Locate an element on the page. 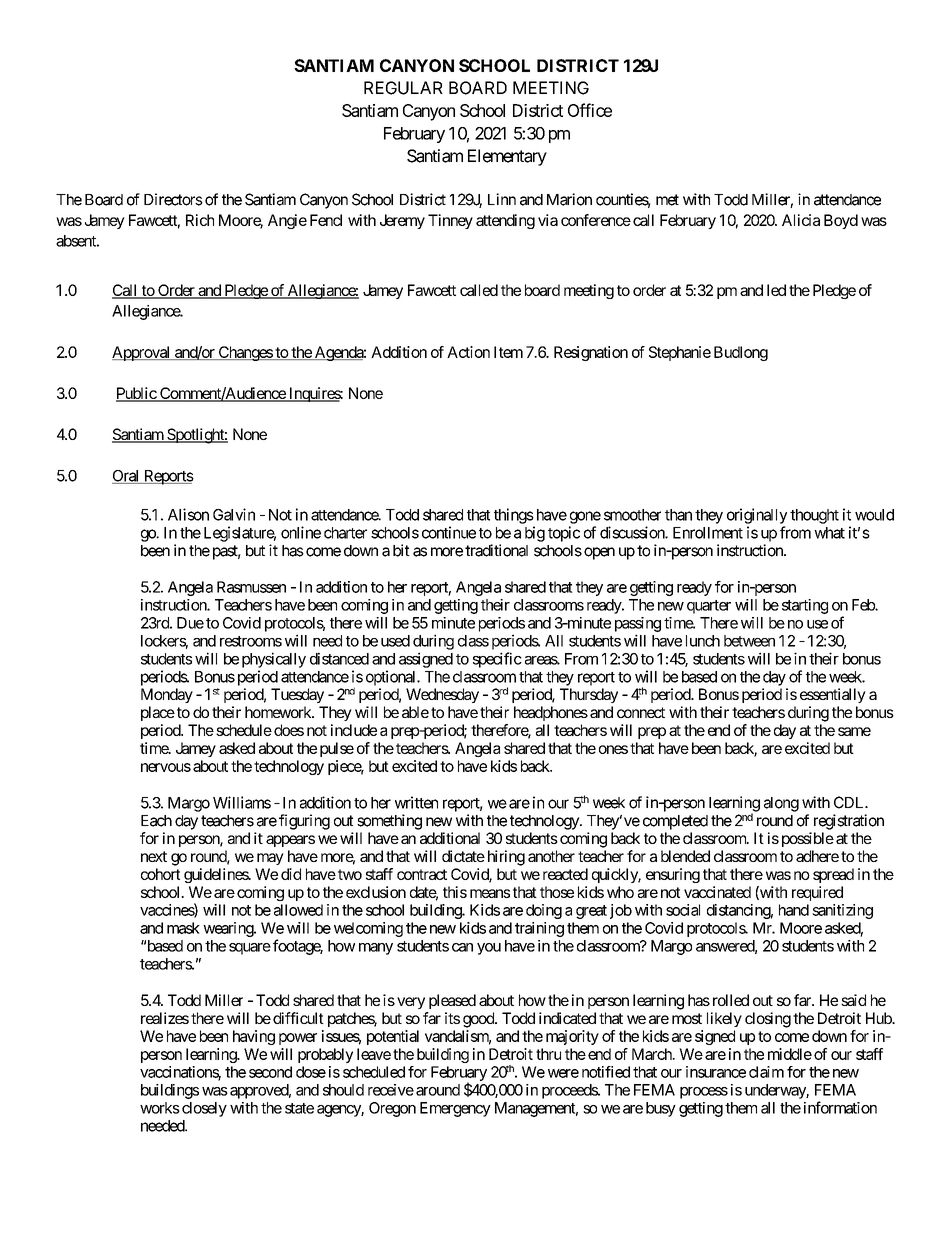  Rasmussen is located at coordinates (251, 587).
